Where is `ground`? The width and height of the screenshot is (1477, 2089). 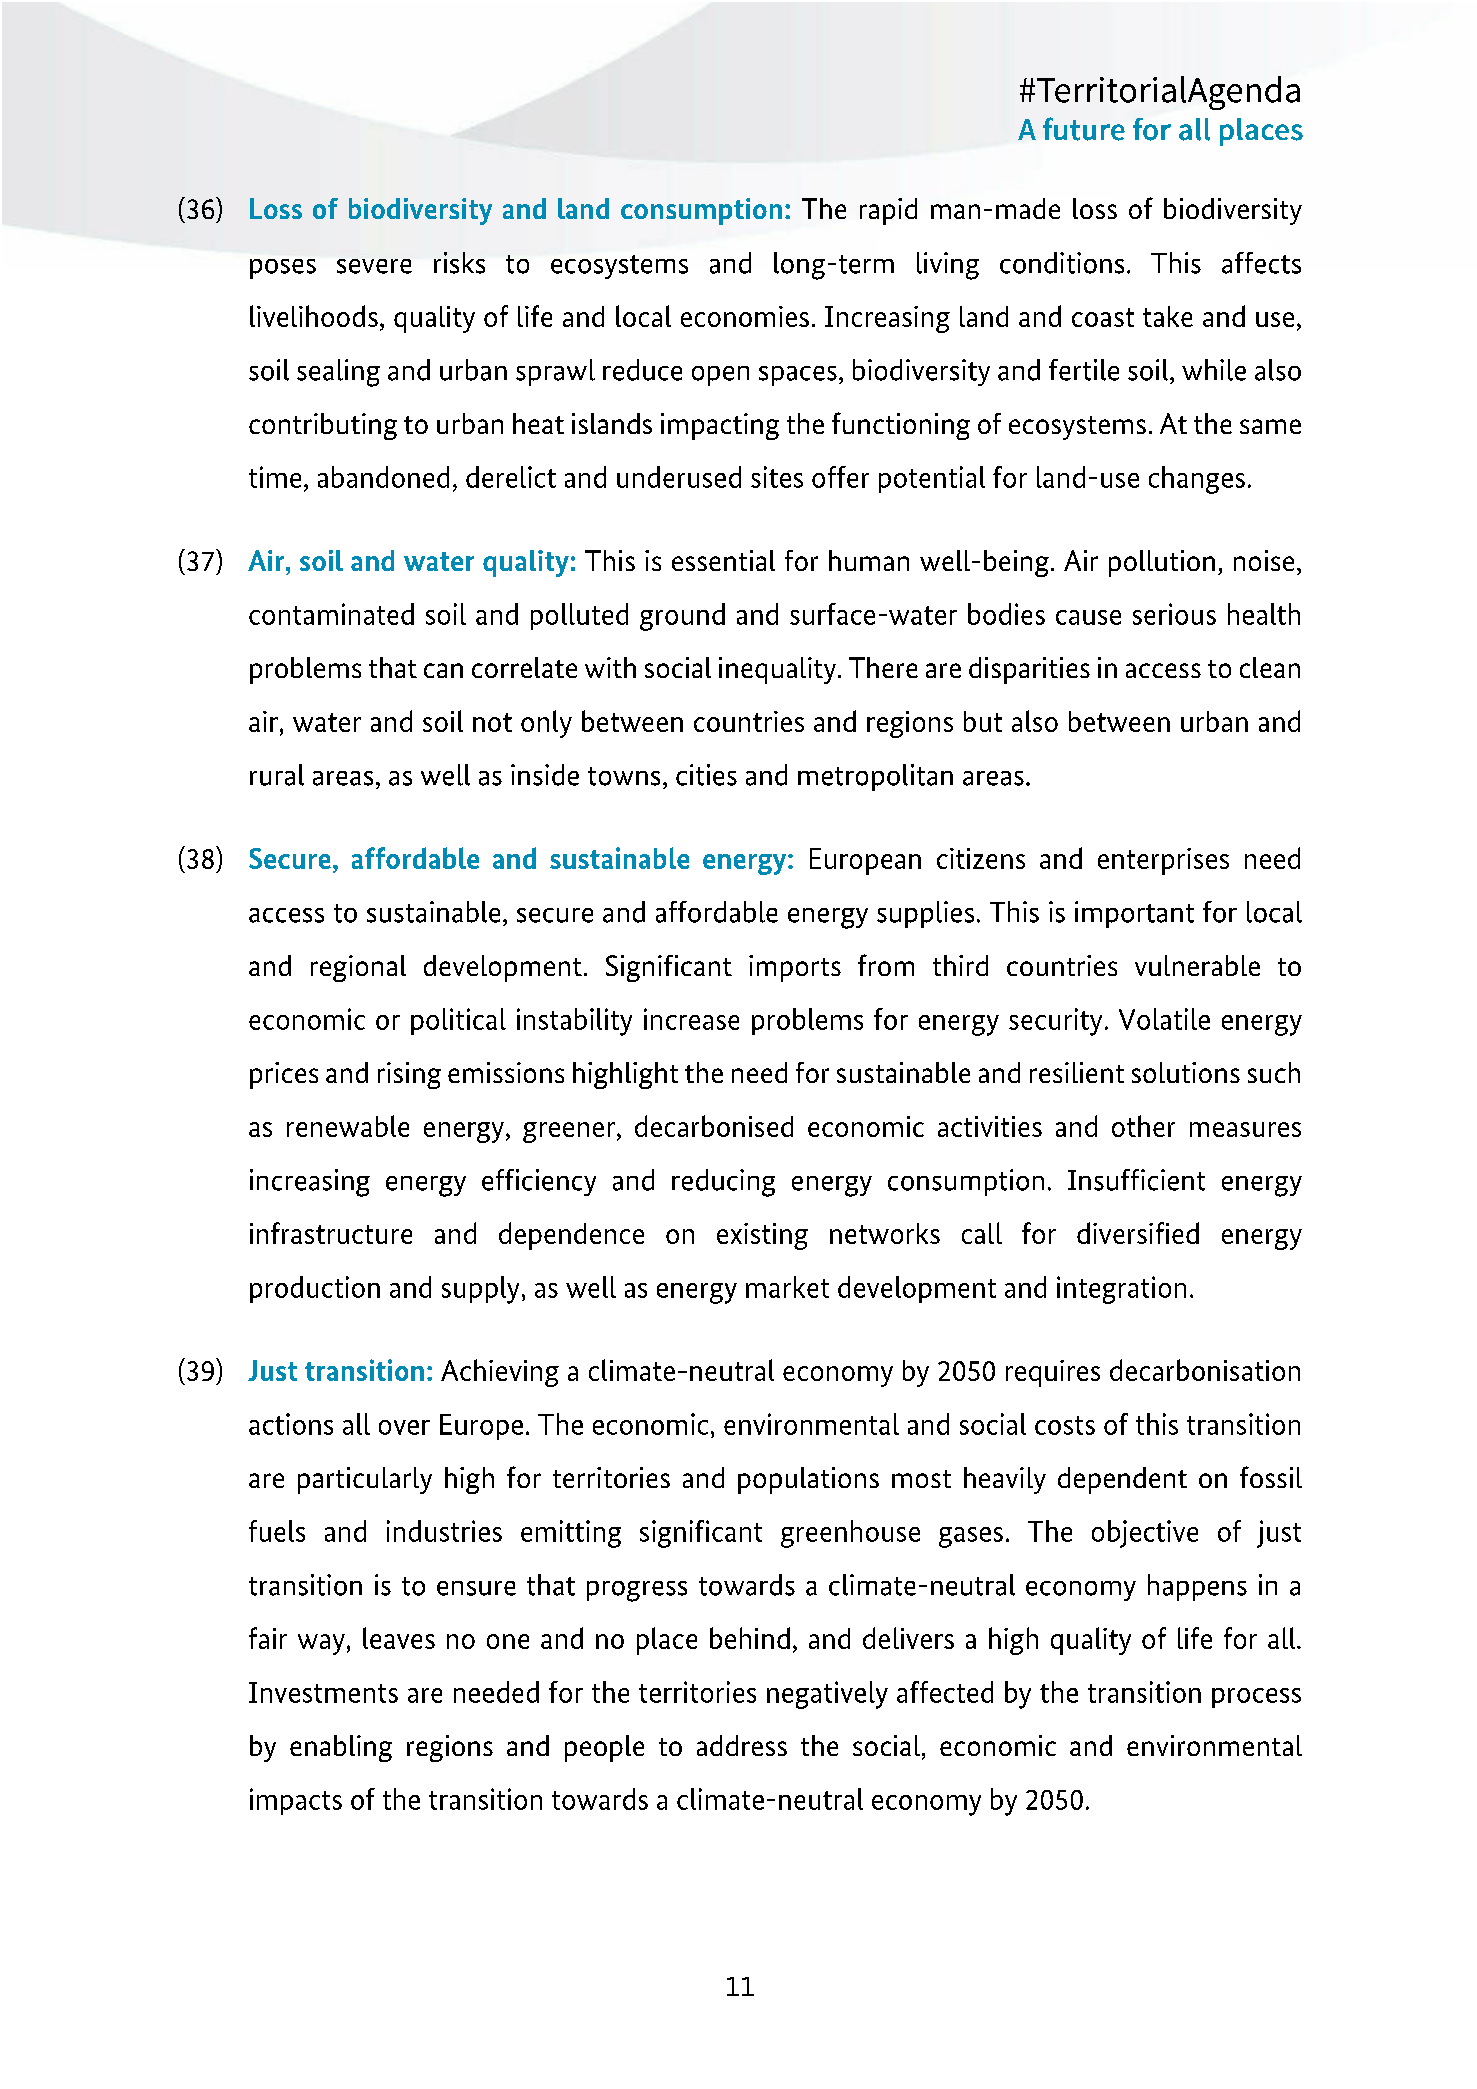
ground is located at coordinates (682, 617).
